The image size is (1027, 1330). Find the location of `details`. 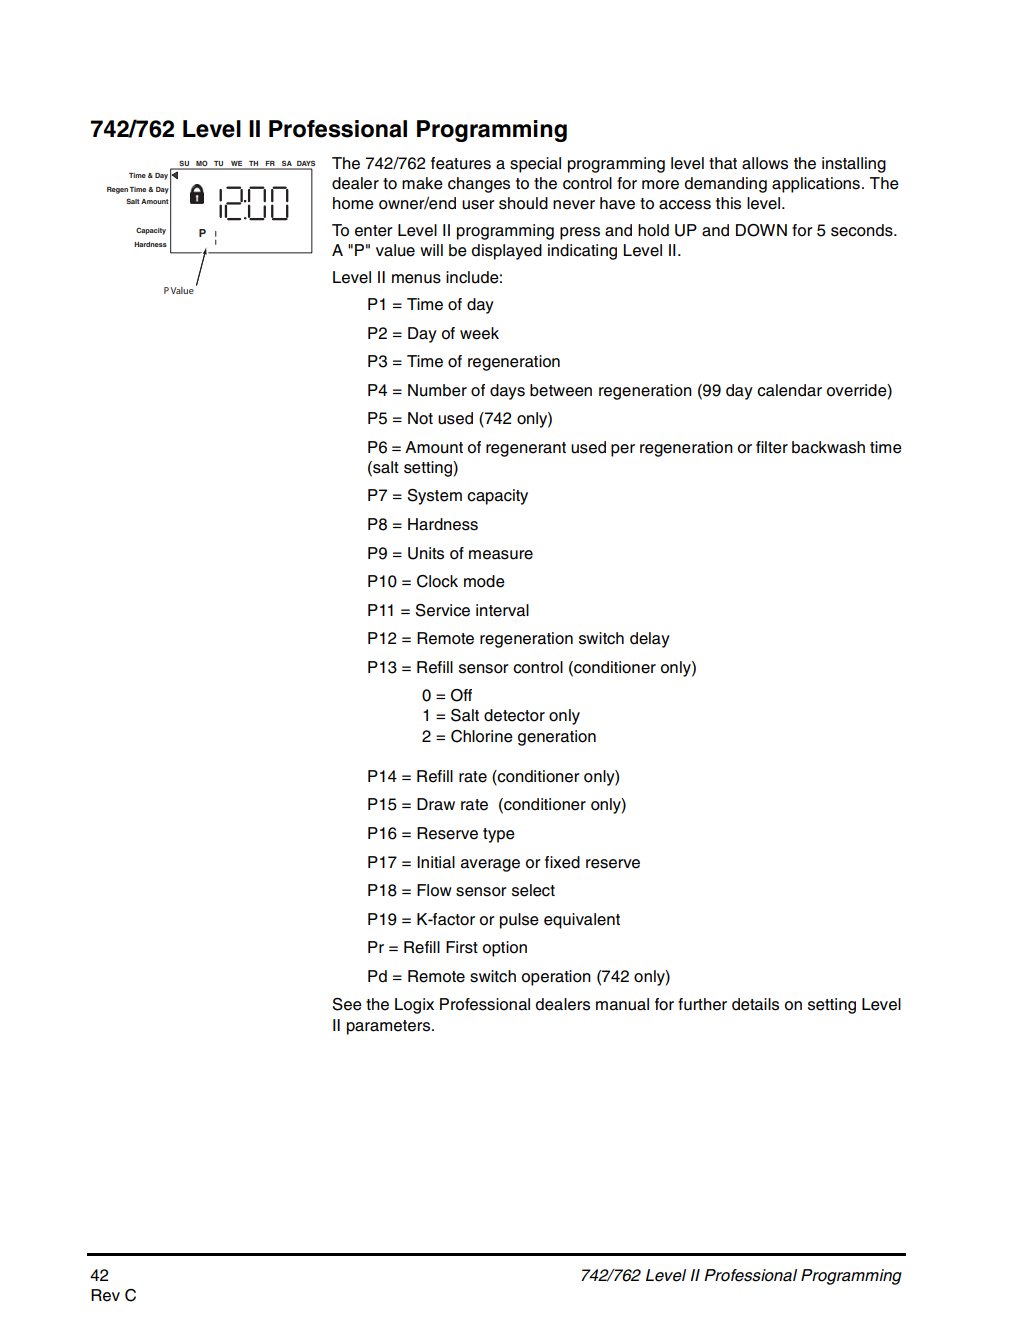

details is located at coordinates (755, 1004).
